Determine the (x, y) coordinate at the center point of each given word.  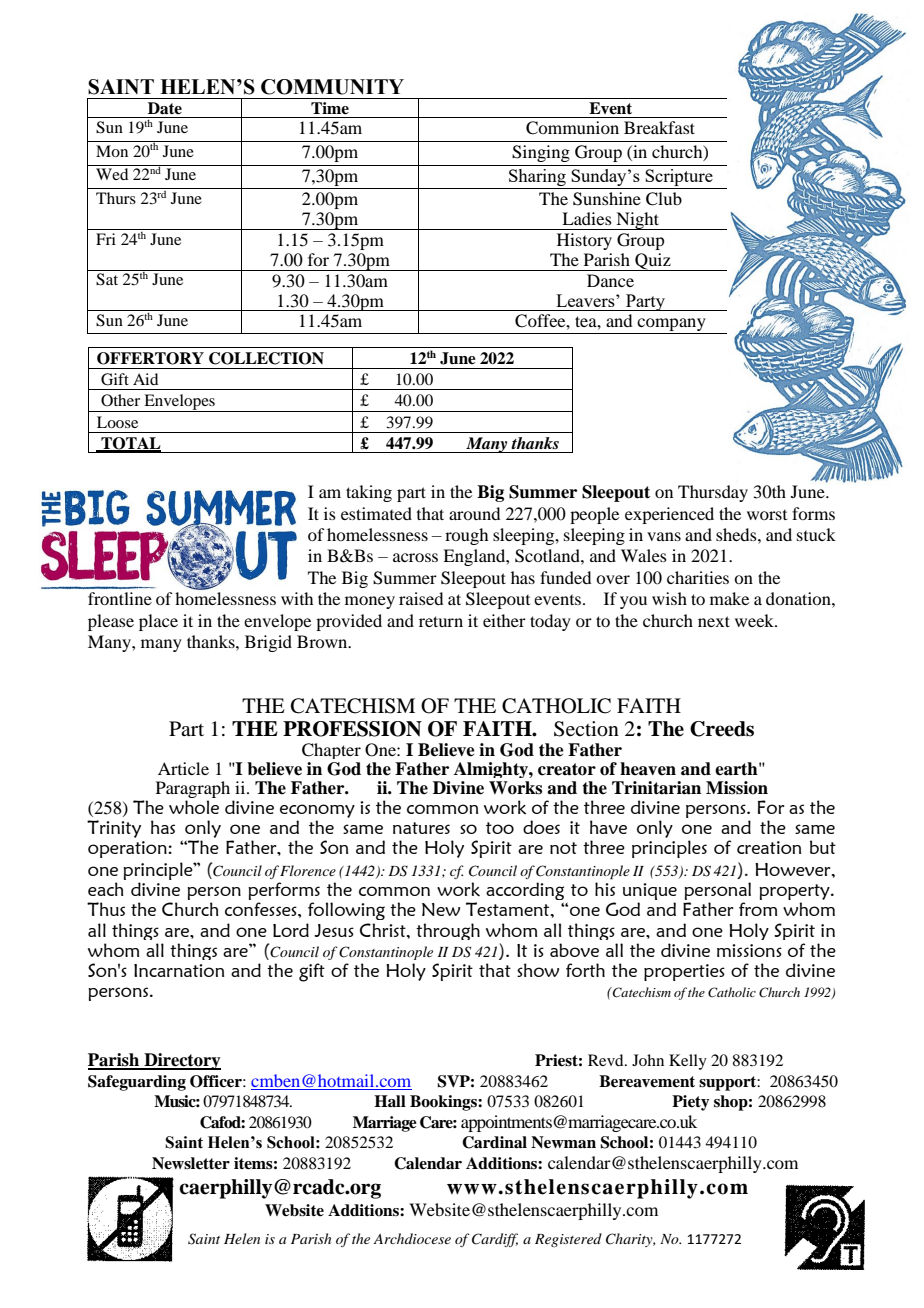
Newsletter (191, 1163)
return (441, 621)
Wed (112, 174)
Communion (572, 128)
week (755, 620)
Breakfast (659, 127)
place (158, 622)
